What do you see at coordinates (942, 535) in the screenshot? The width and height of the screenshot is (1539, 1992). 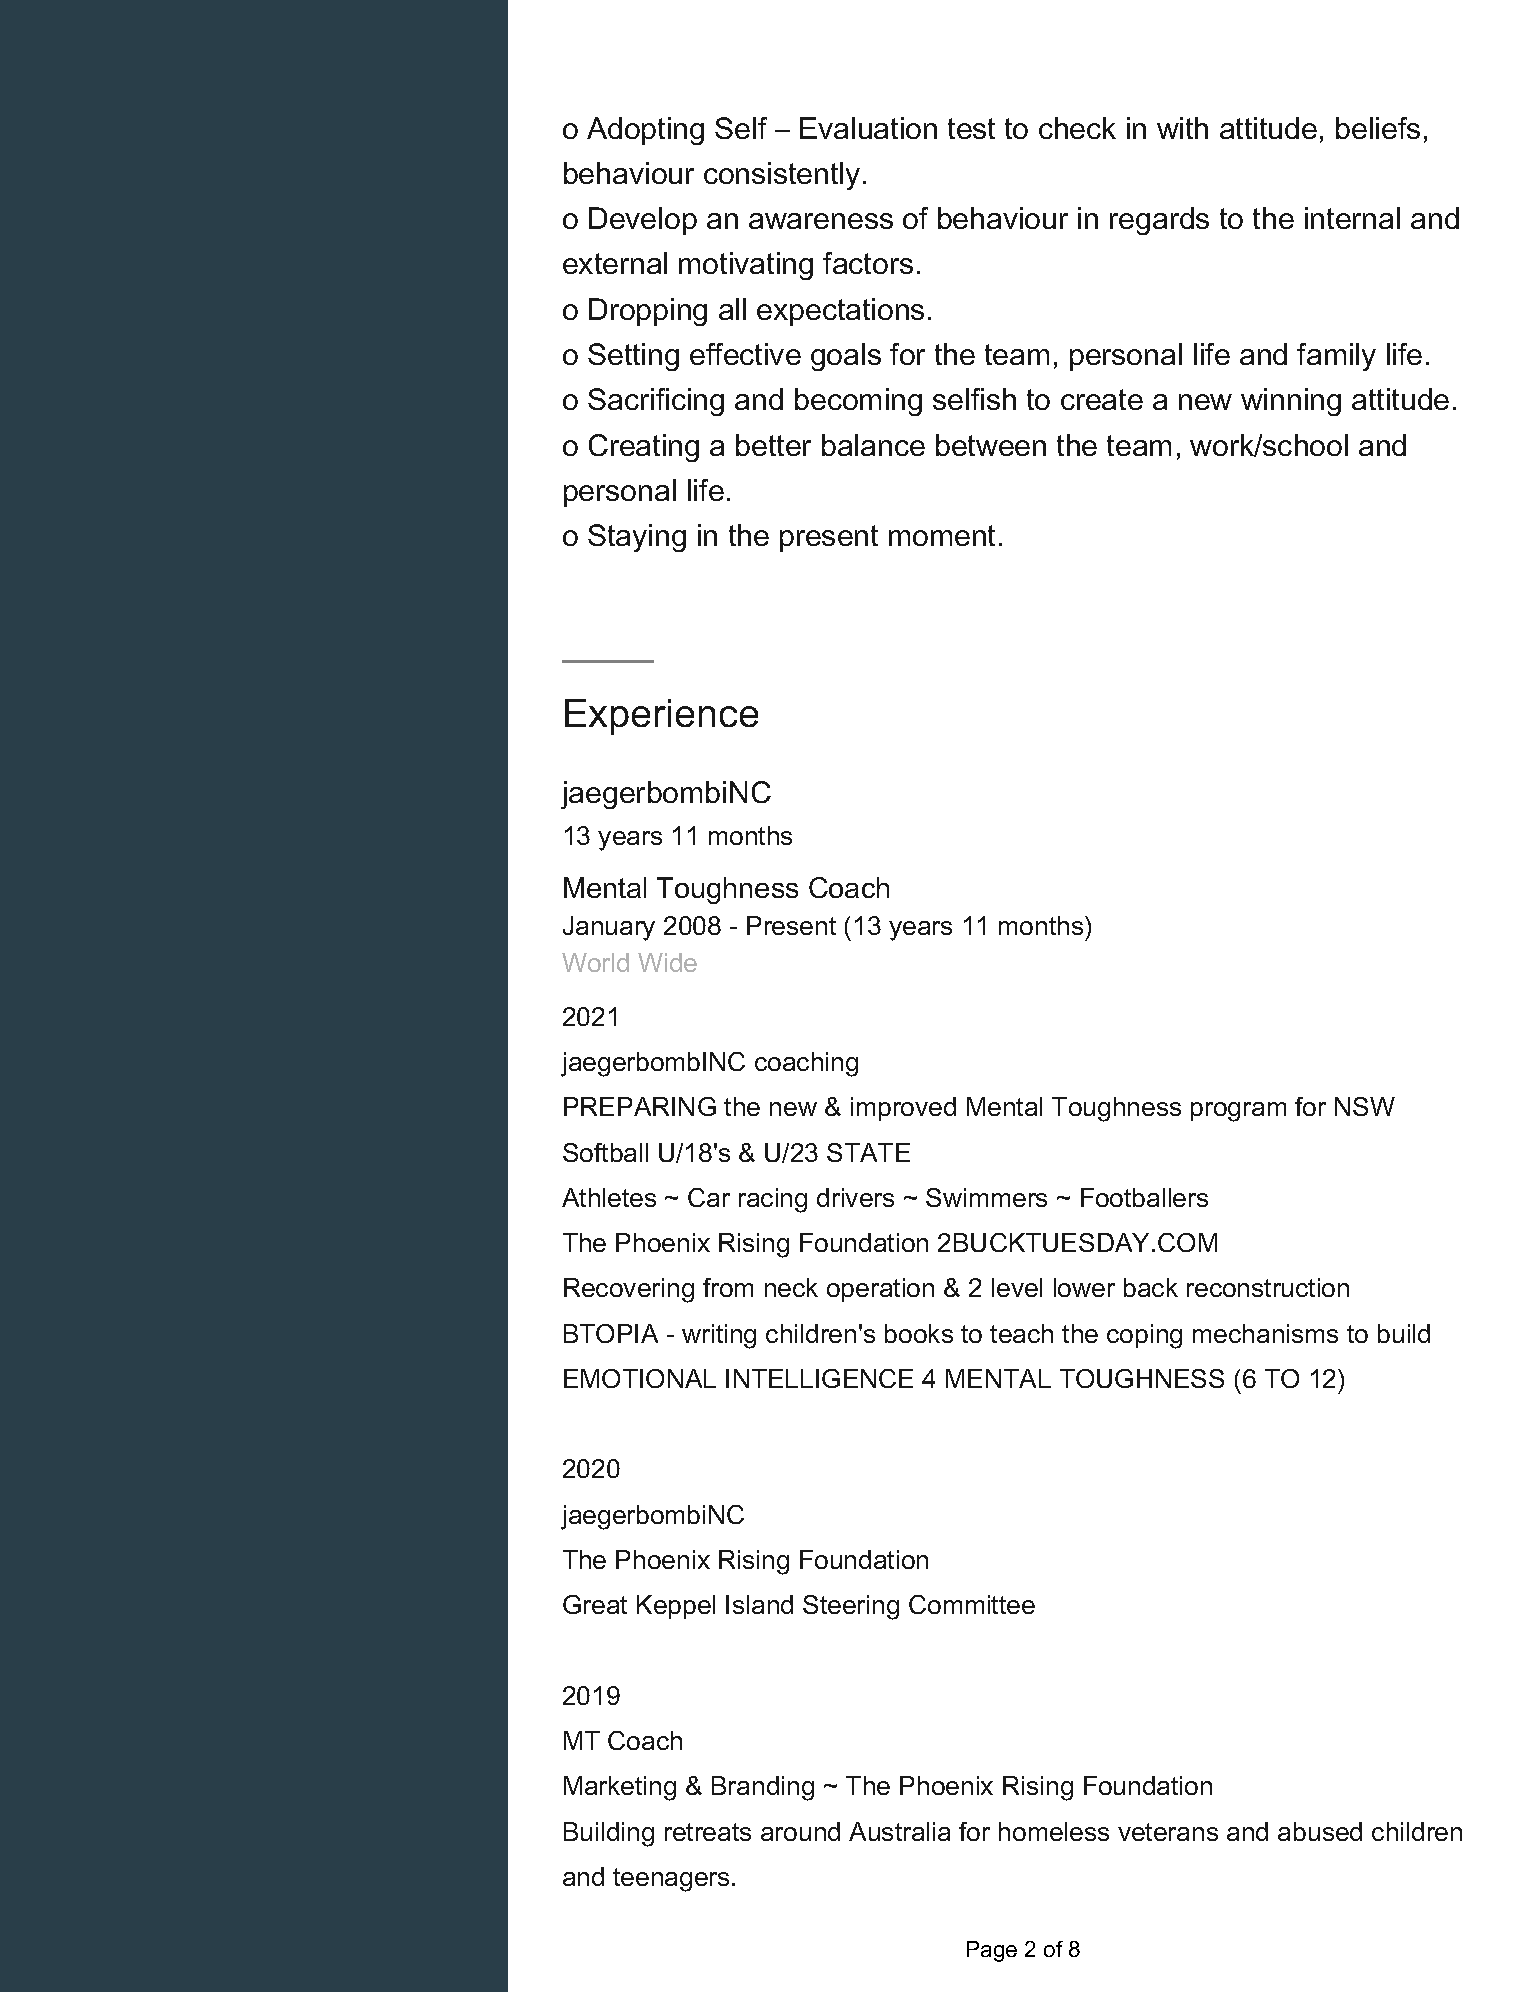 I see `moment` at bounding box center [942, 535].
